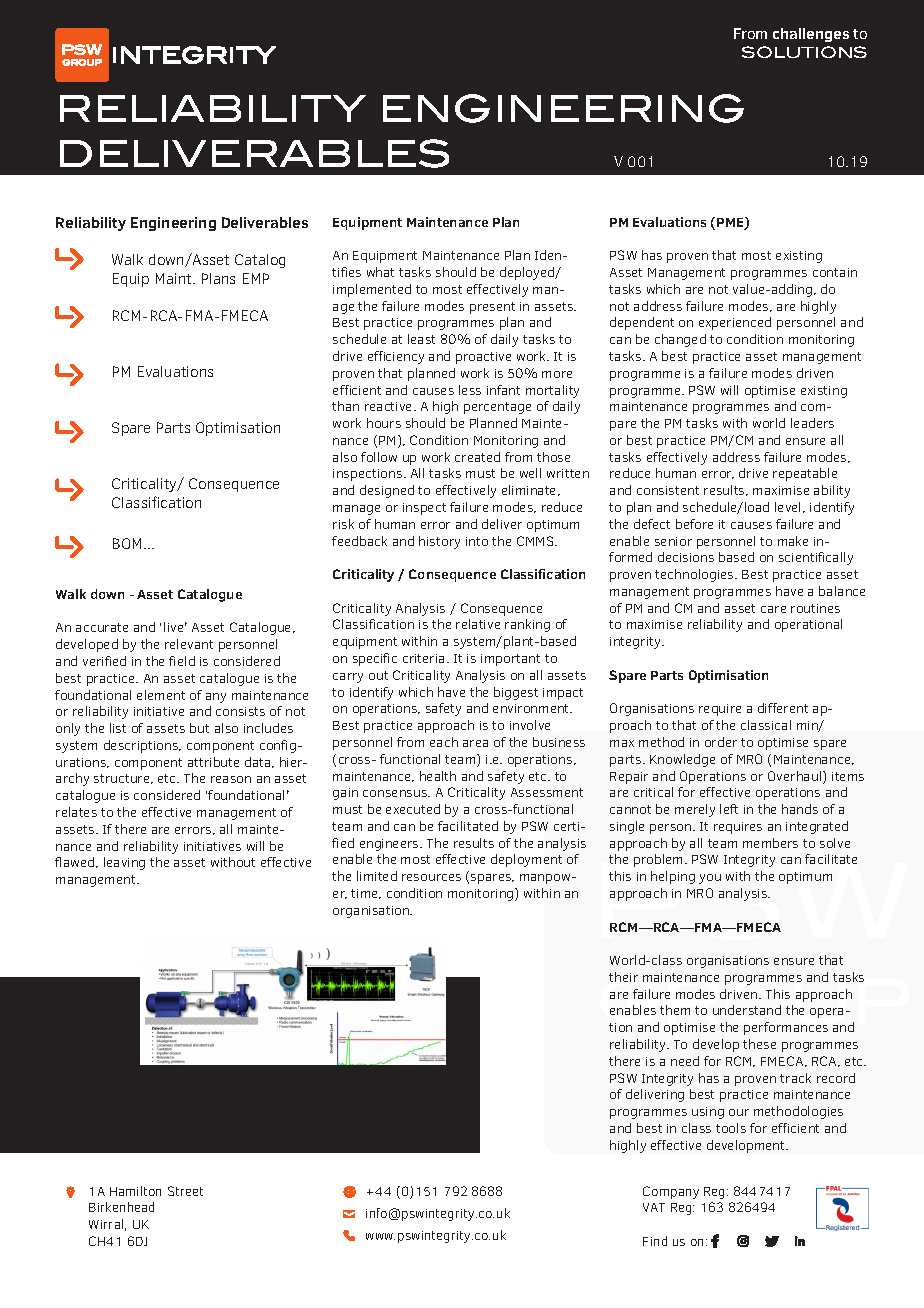 This document has width=924, height=1308. I want to click on EMP, so click(256, 278).
